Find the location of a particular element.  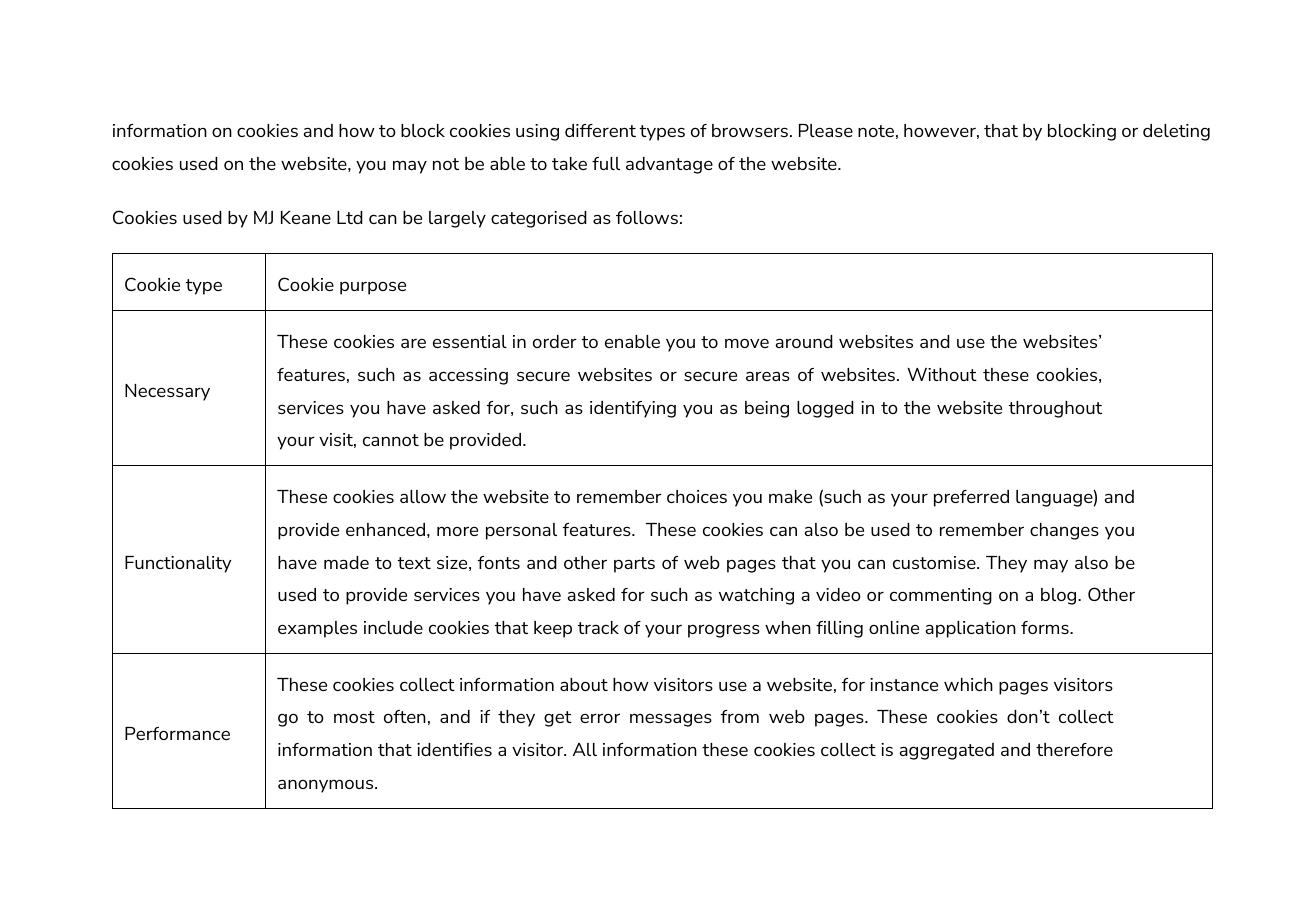

anonymous is located at coordinates (327, 786).
